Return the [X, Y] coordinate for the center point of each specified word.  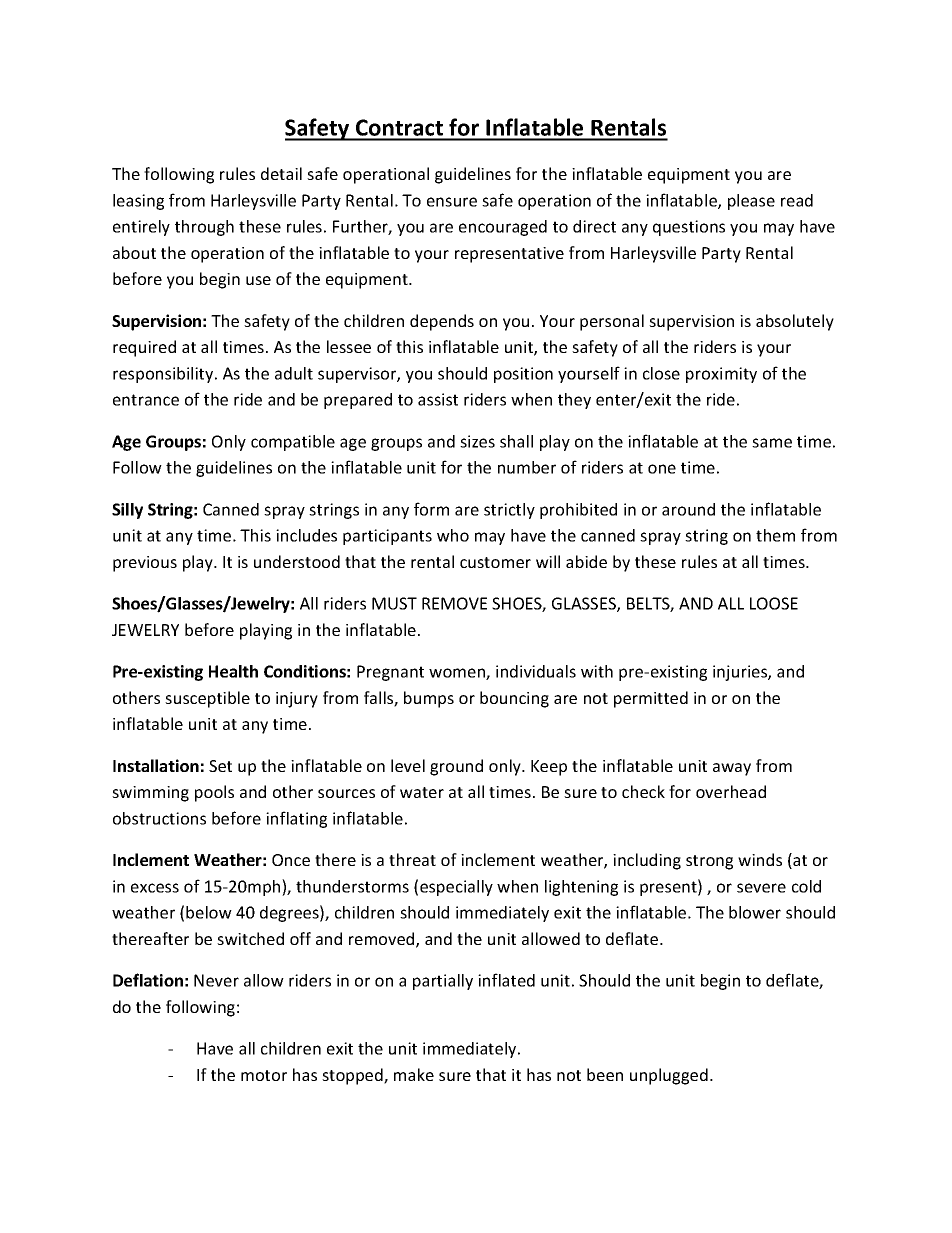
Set [220, 766]
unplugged [669, 1076]
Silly [127, 511]
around [688, 509]
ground [456, 767]
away [732, 769]
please [751, 202]
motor [264, 1075]
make [414, 1074]
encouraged [503, 228]
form [431, 509]
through [204, 228]
